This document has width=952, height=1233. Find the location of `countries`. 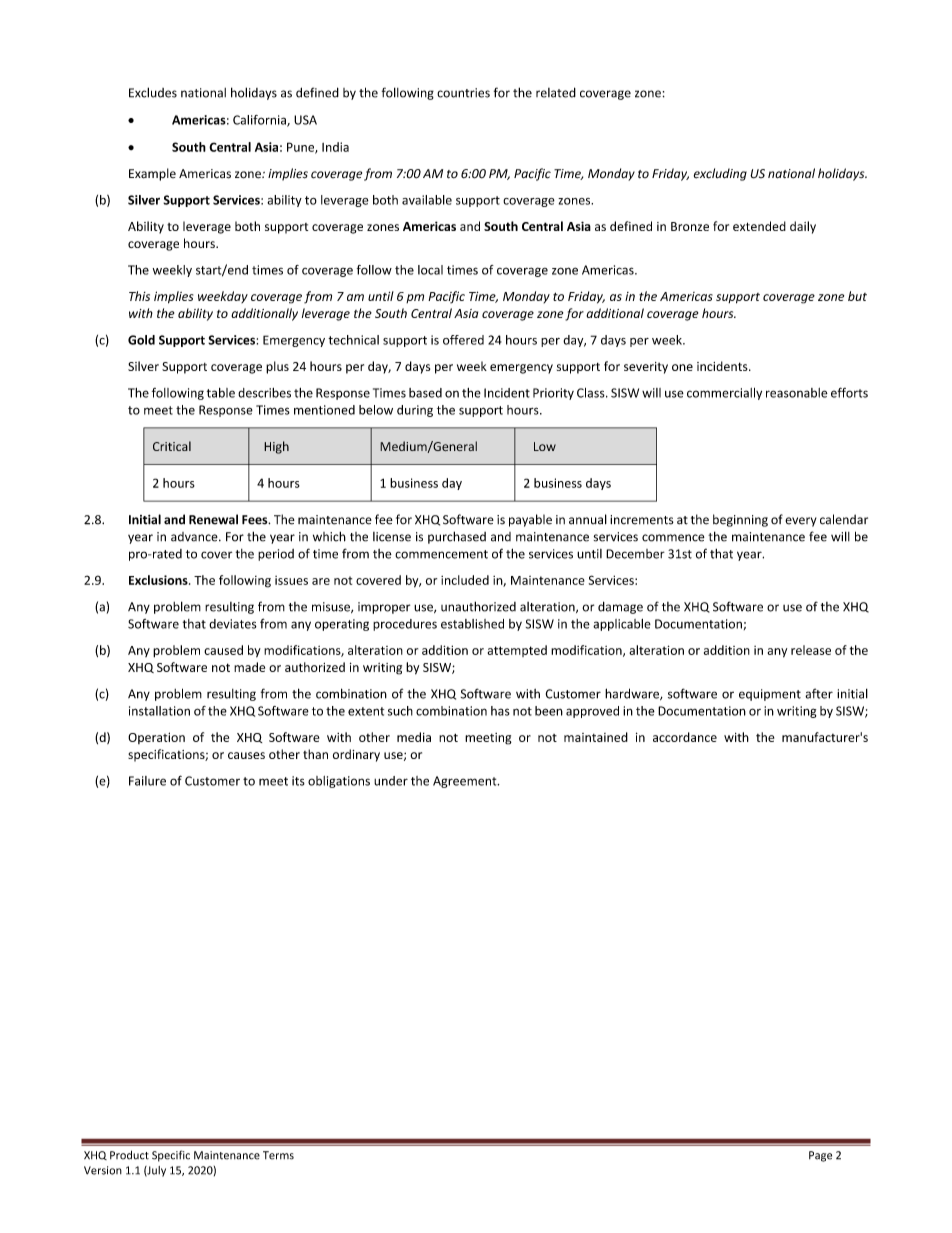

countries is located at coordinates (463, 93).
